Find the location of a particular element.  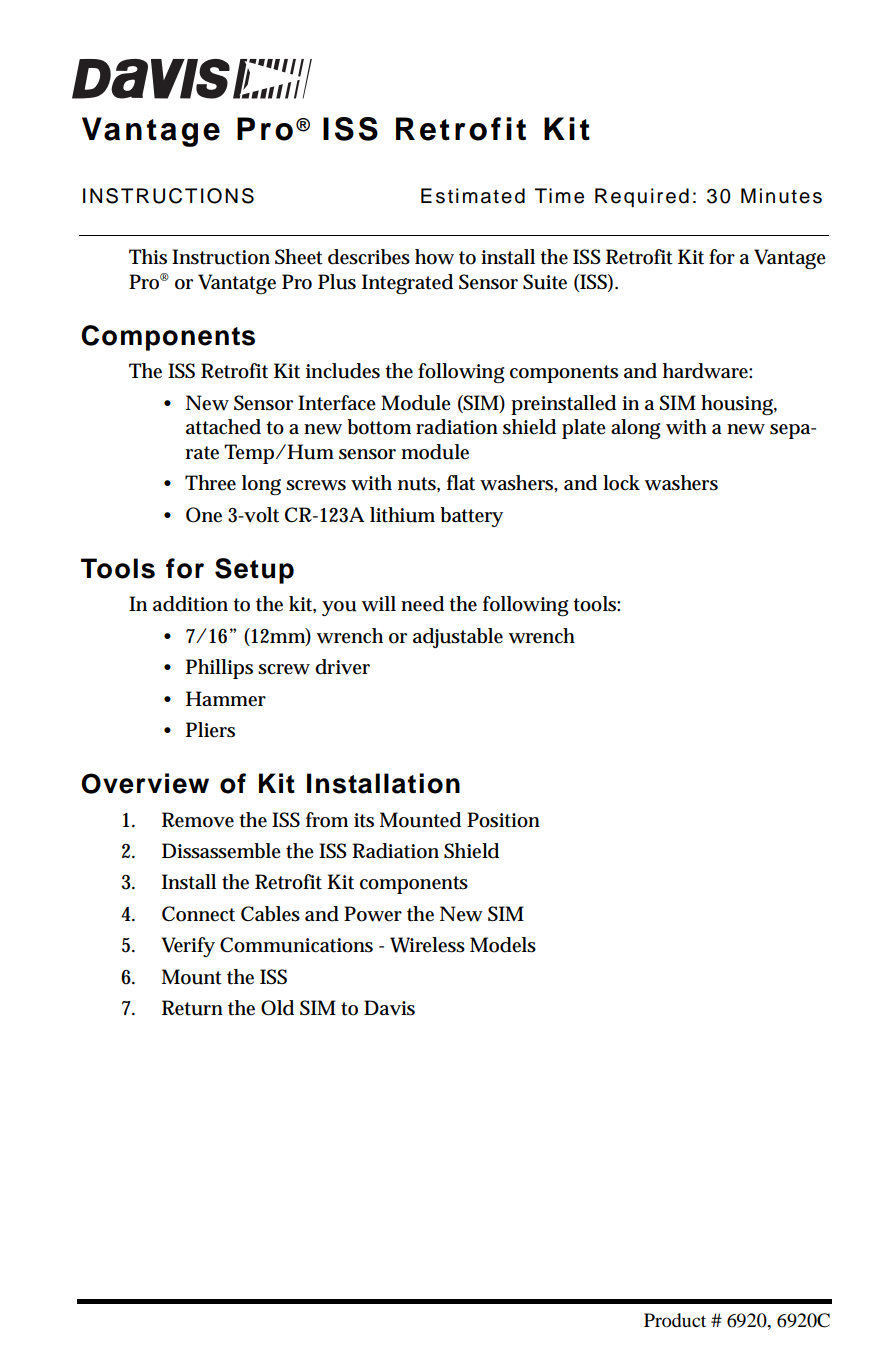

Return is located at coordinates (192, 1008).
